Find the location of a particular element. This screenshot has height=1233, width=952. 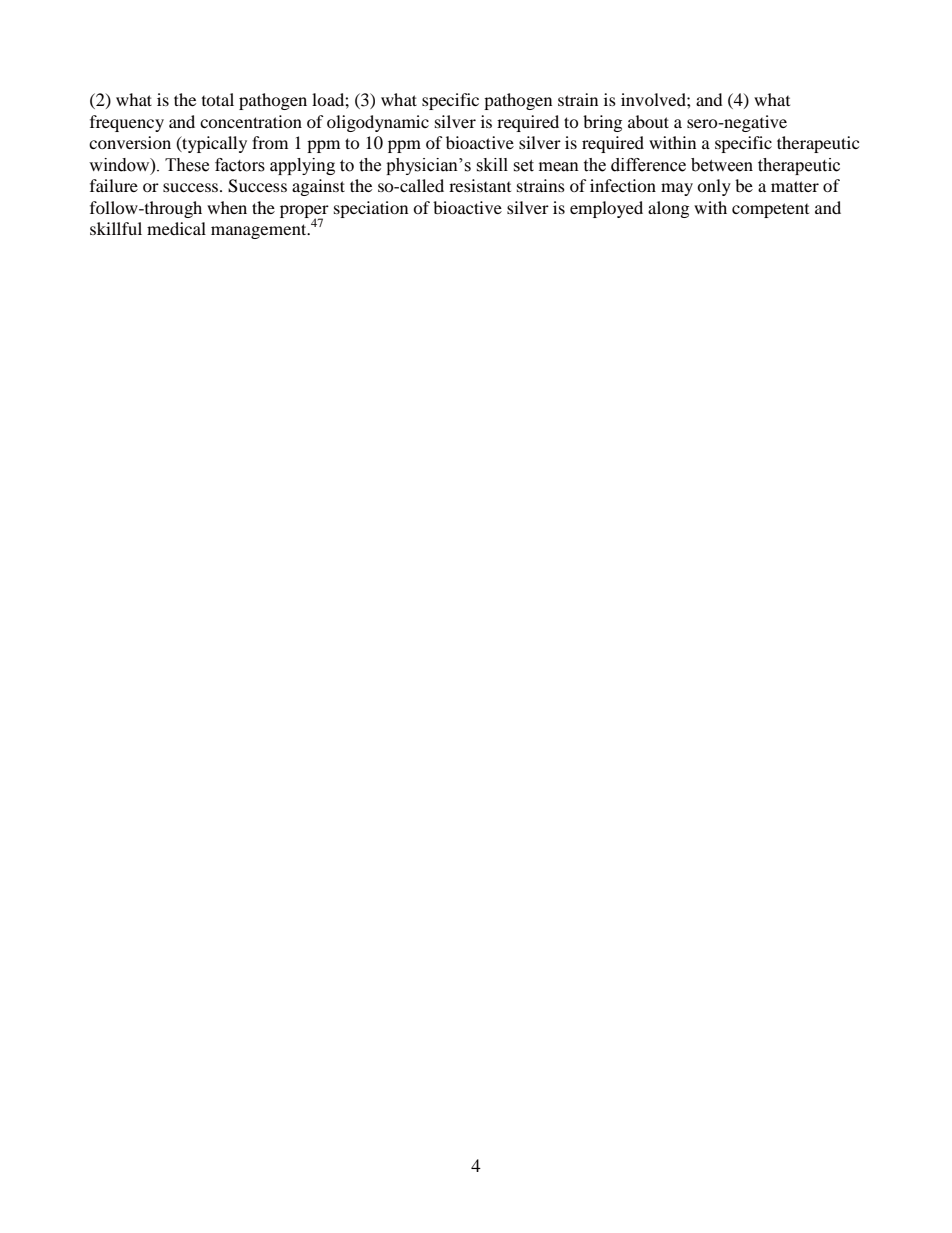

bring is located at coordinates (602, 123).
